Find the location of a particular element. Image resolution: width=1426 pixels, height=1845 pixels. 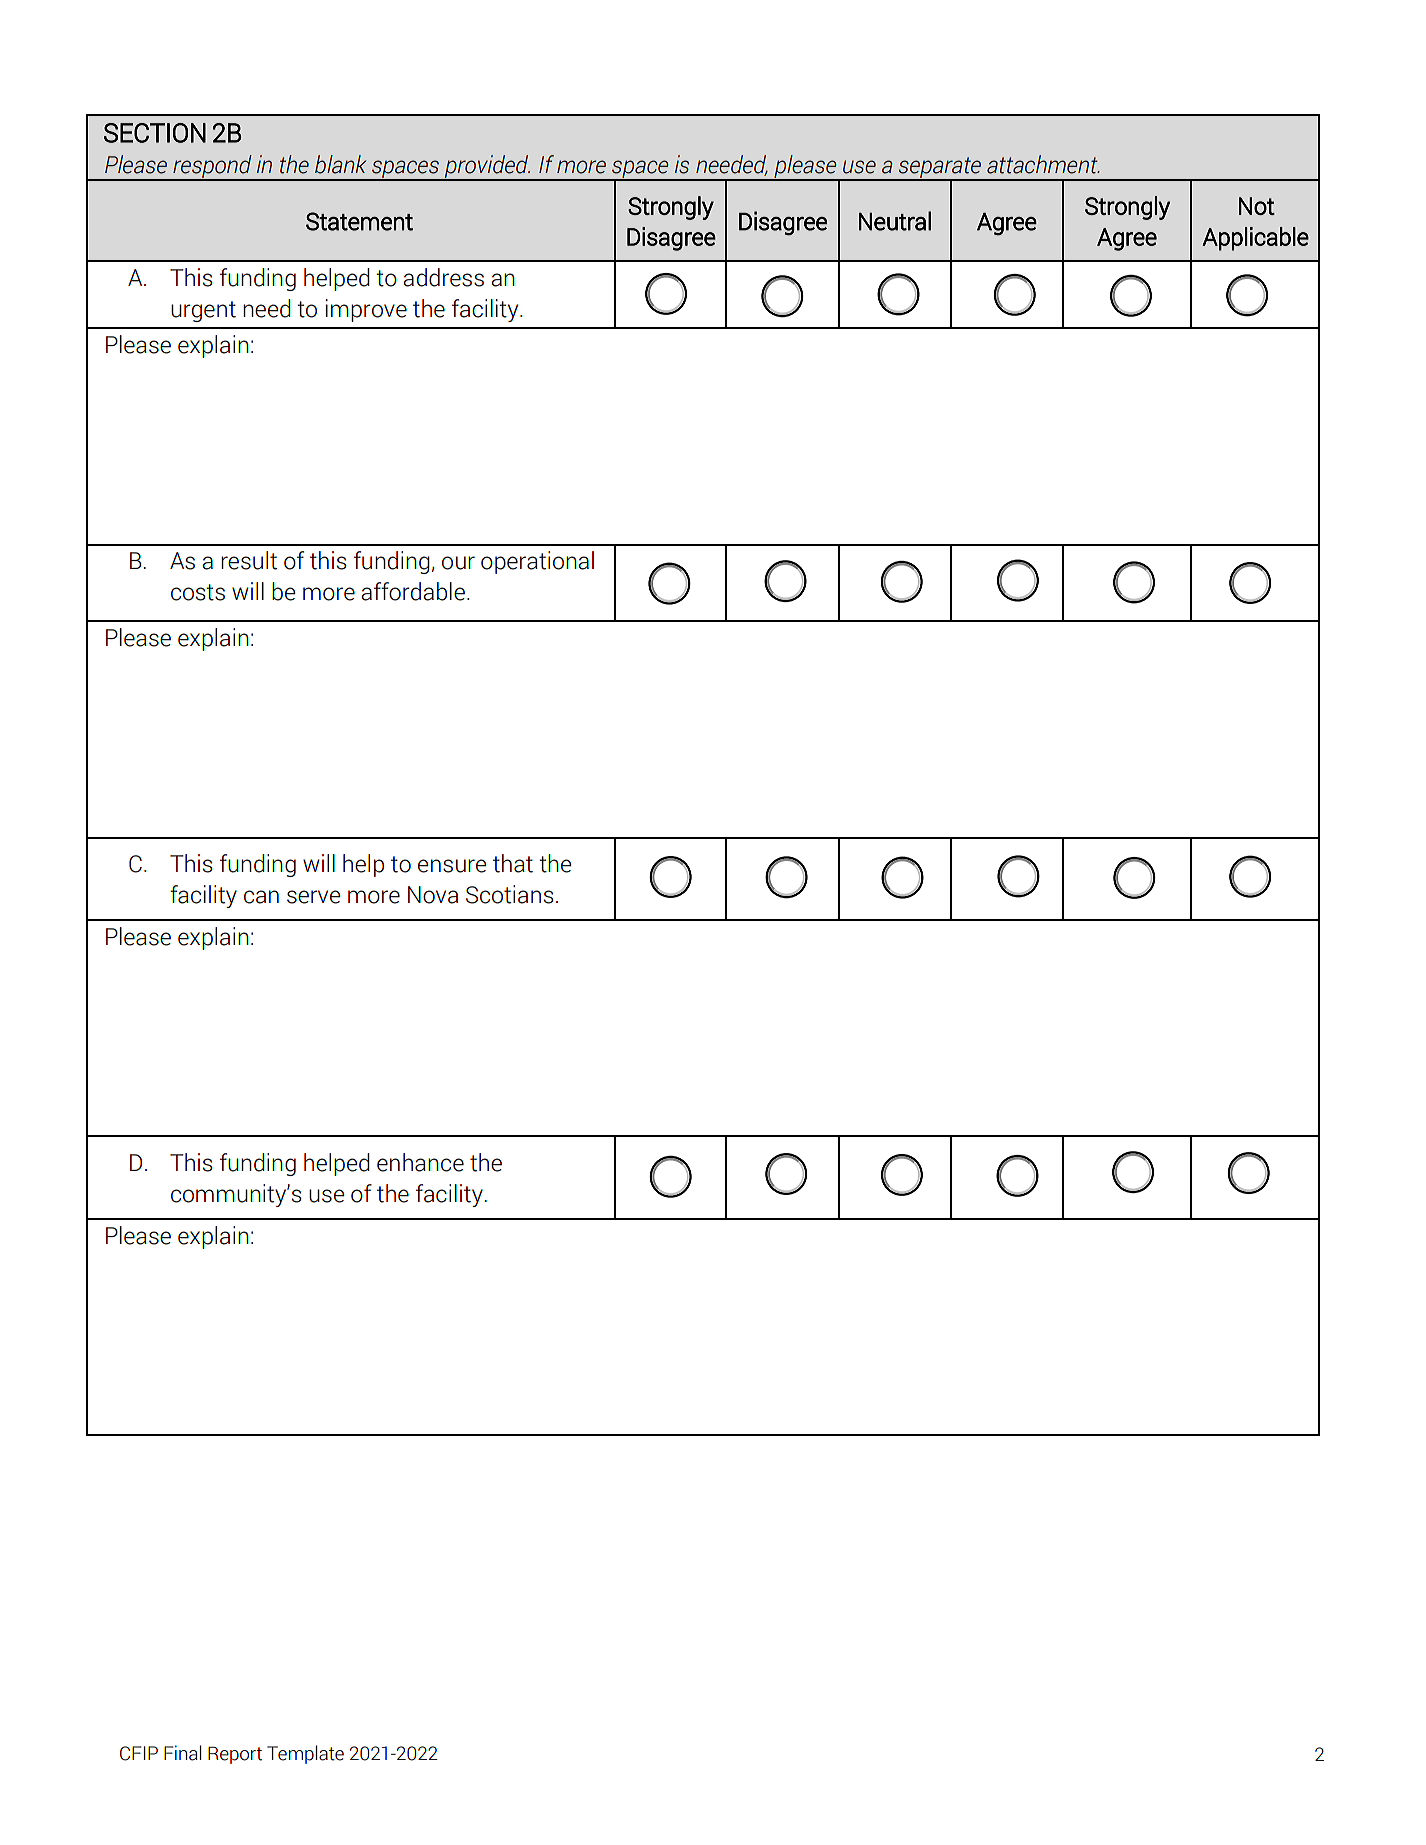

can is located at coordinates (261, 897).
